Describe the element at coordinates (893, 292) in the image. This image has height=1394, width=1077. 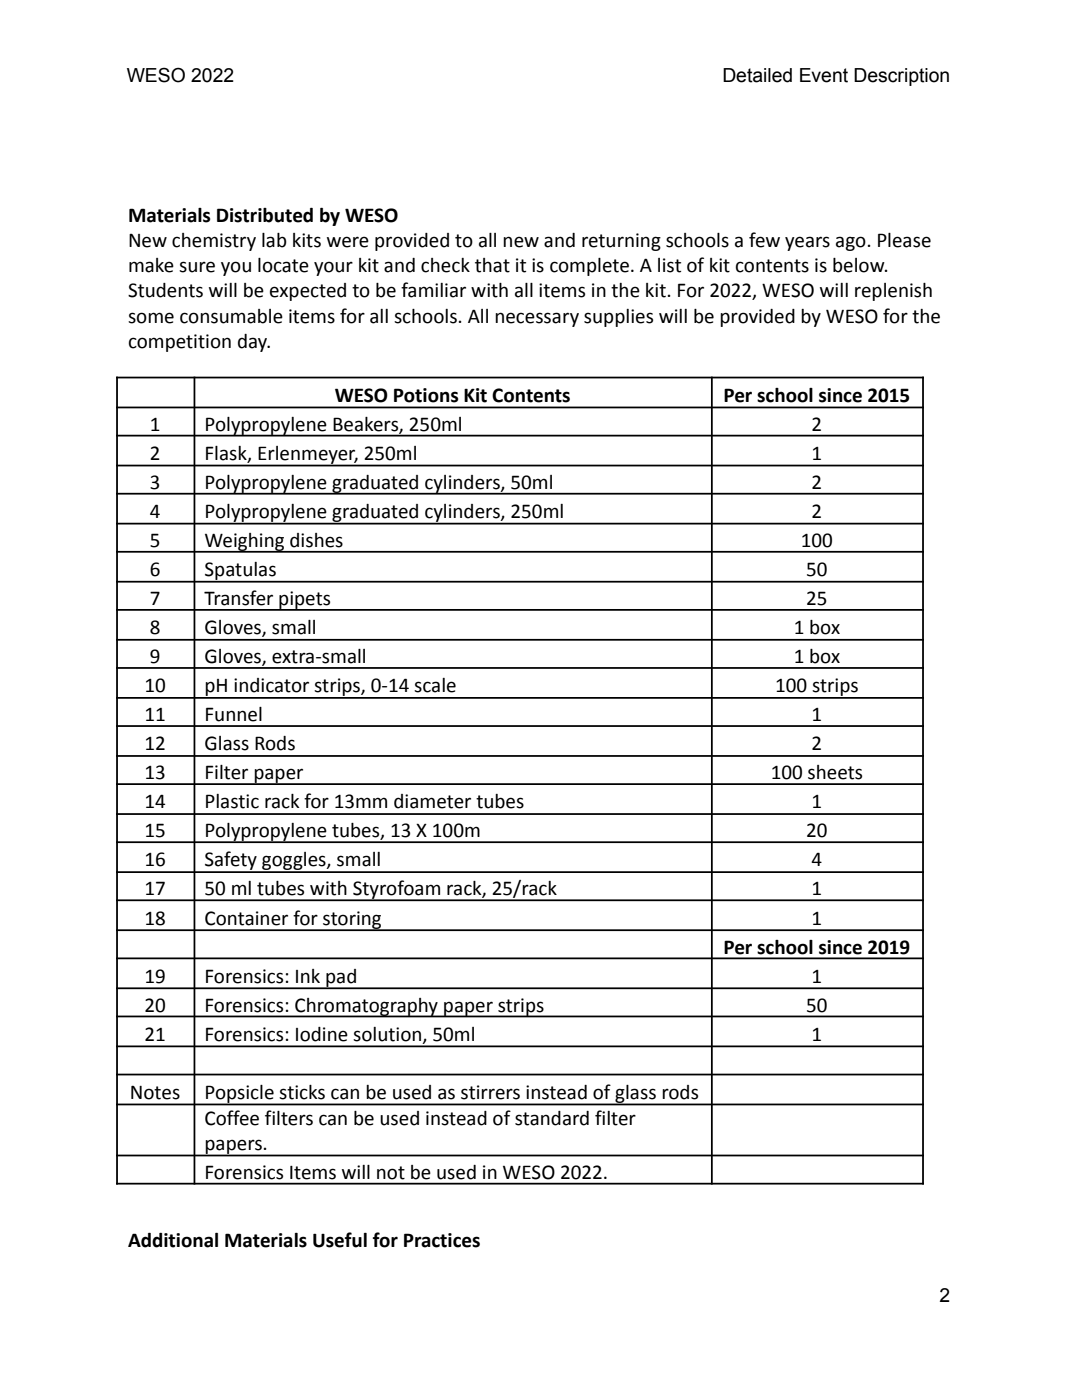
I see `replenish` at that location.
